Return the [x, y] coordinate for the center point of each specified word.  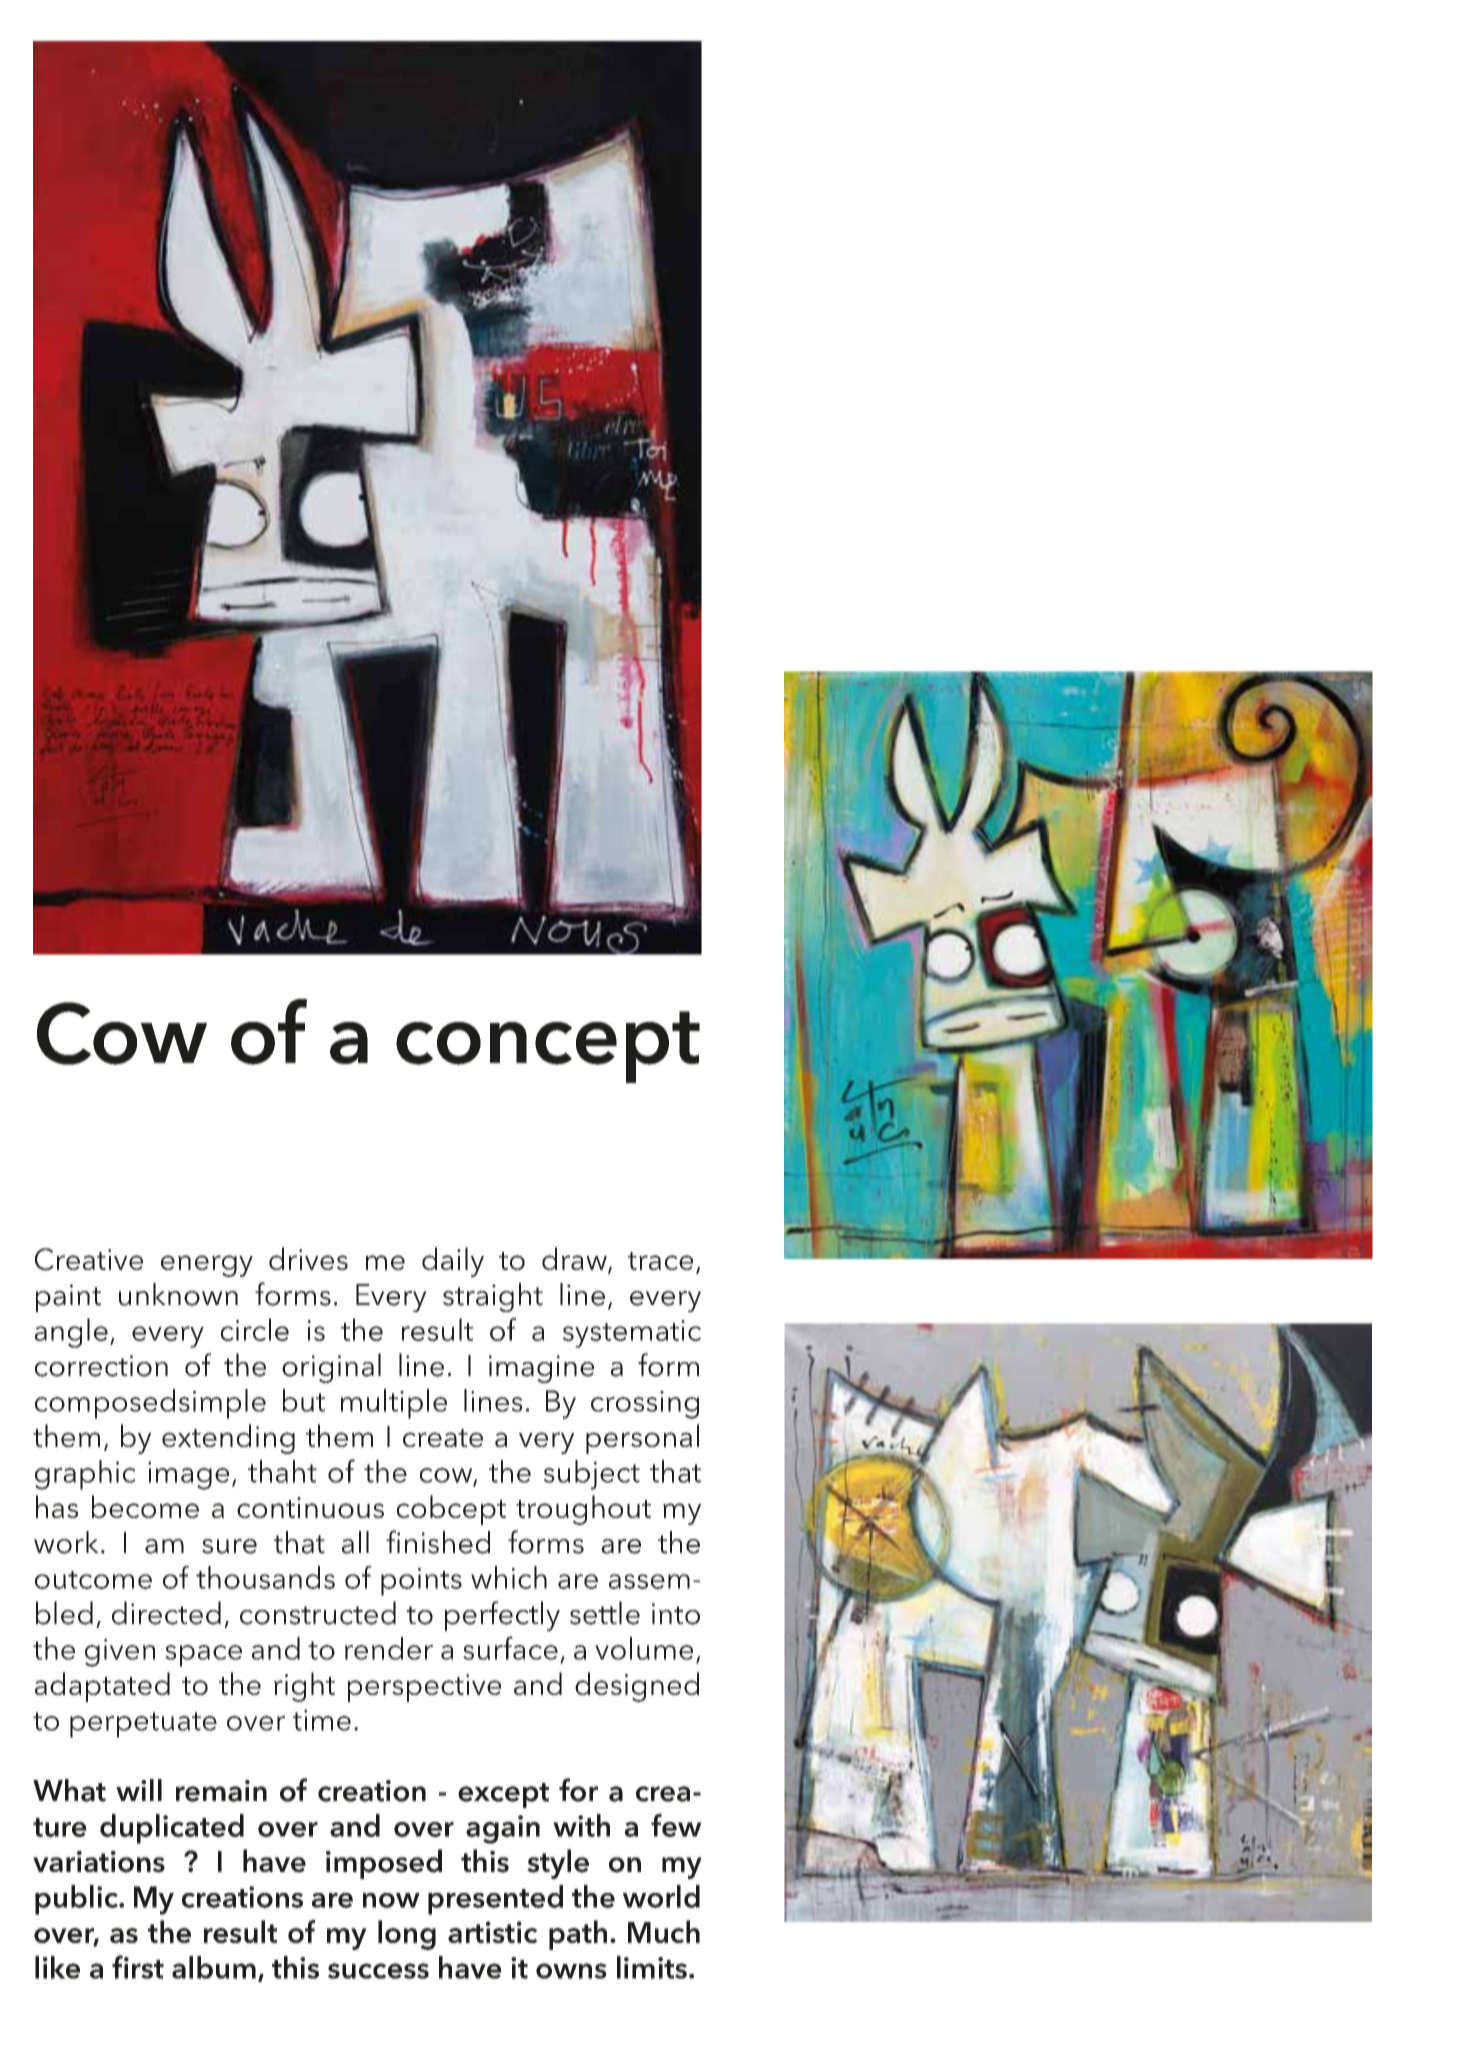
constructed [318, 1613]
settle [605, 1613]
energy [207, 1266]
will [139, 1790]
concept [548, 1047]
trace [660, 1261]
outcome [93, 1580]
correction [101, 1366]
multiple [394, 1404]
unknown [178, 1294]
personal [642, 1439]
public [77, 1900]
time [322, 1720]
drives [308, 1258]
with [581, 1825]
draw [575, 1260]
